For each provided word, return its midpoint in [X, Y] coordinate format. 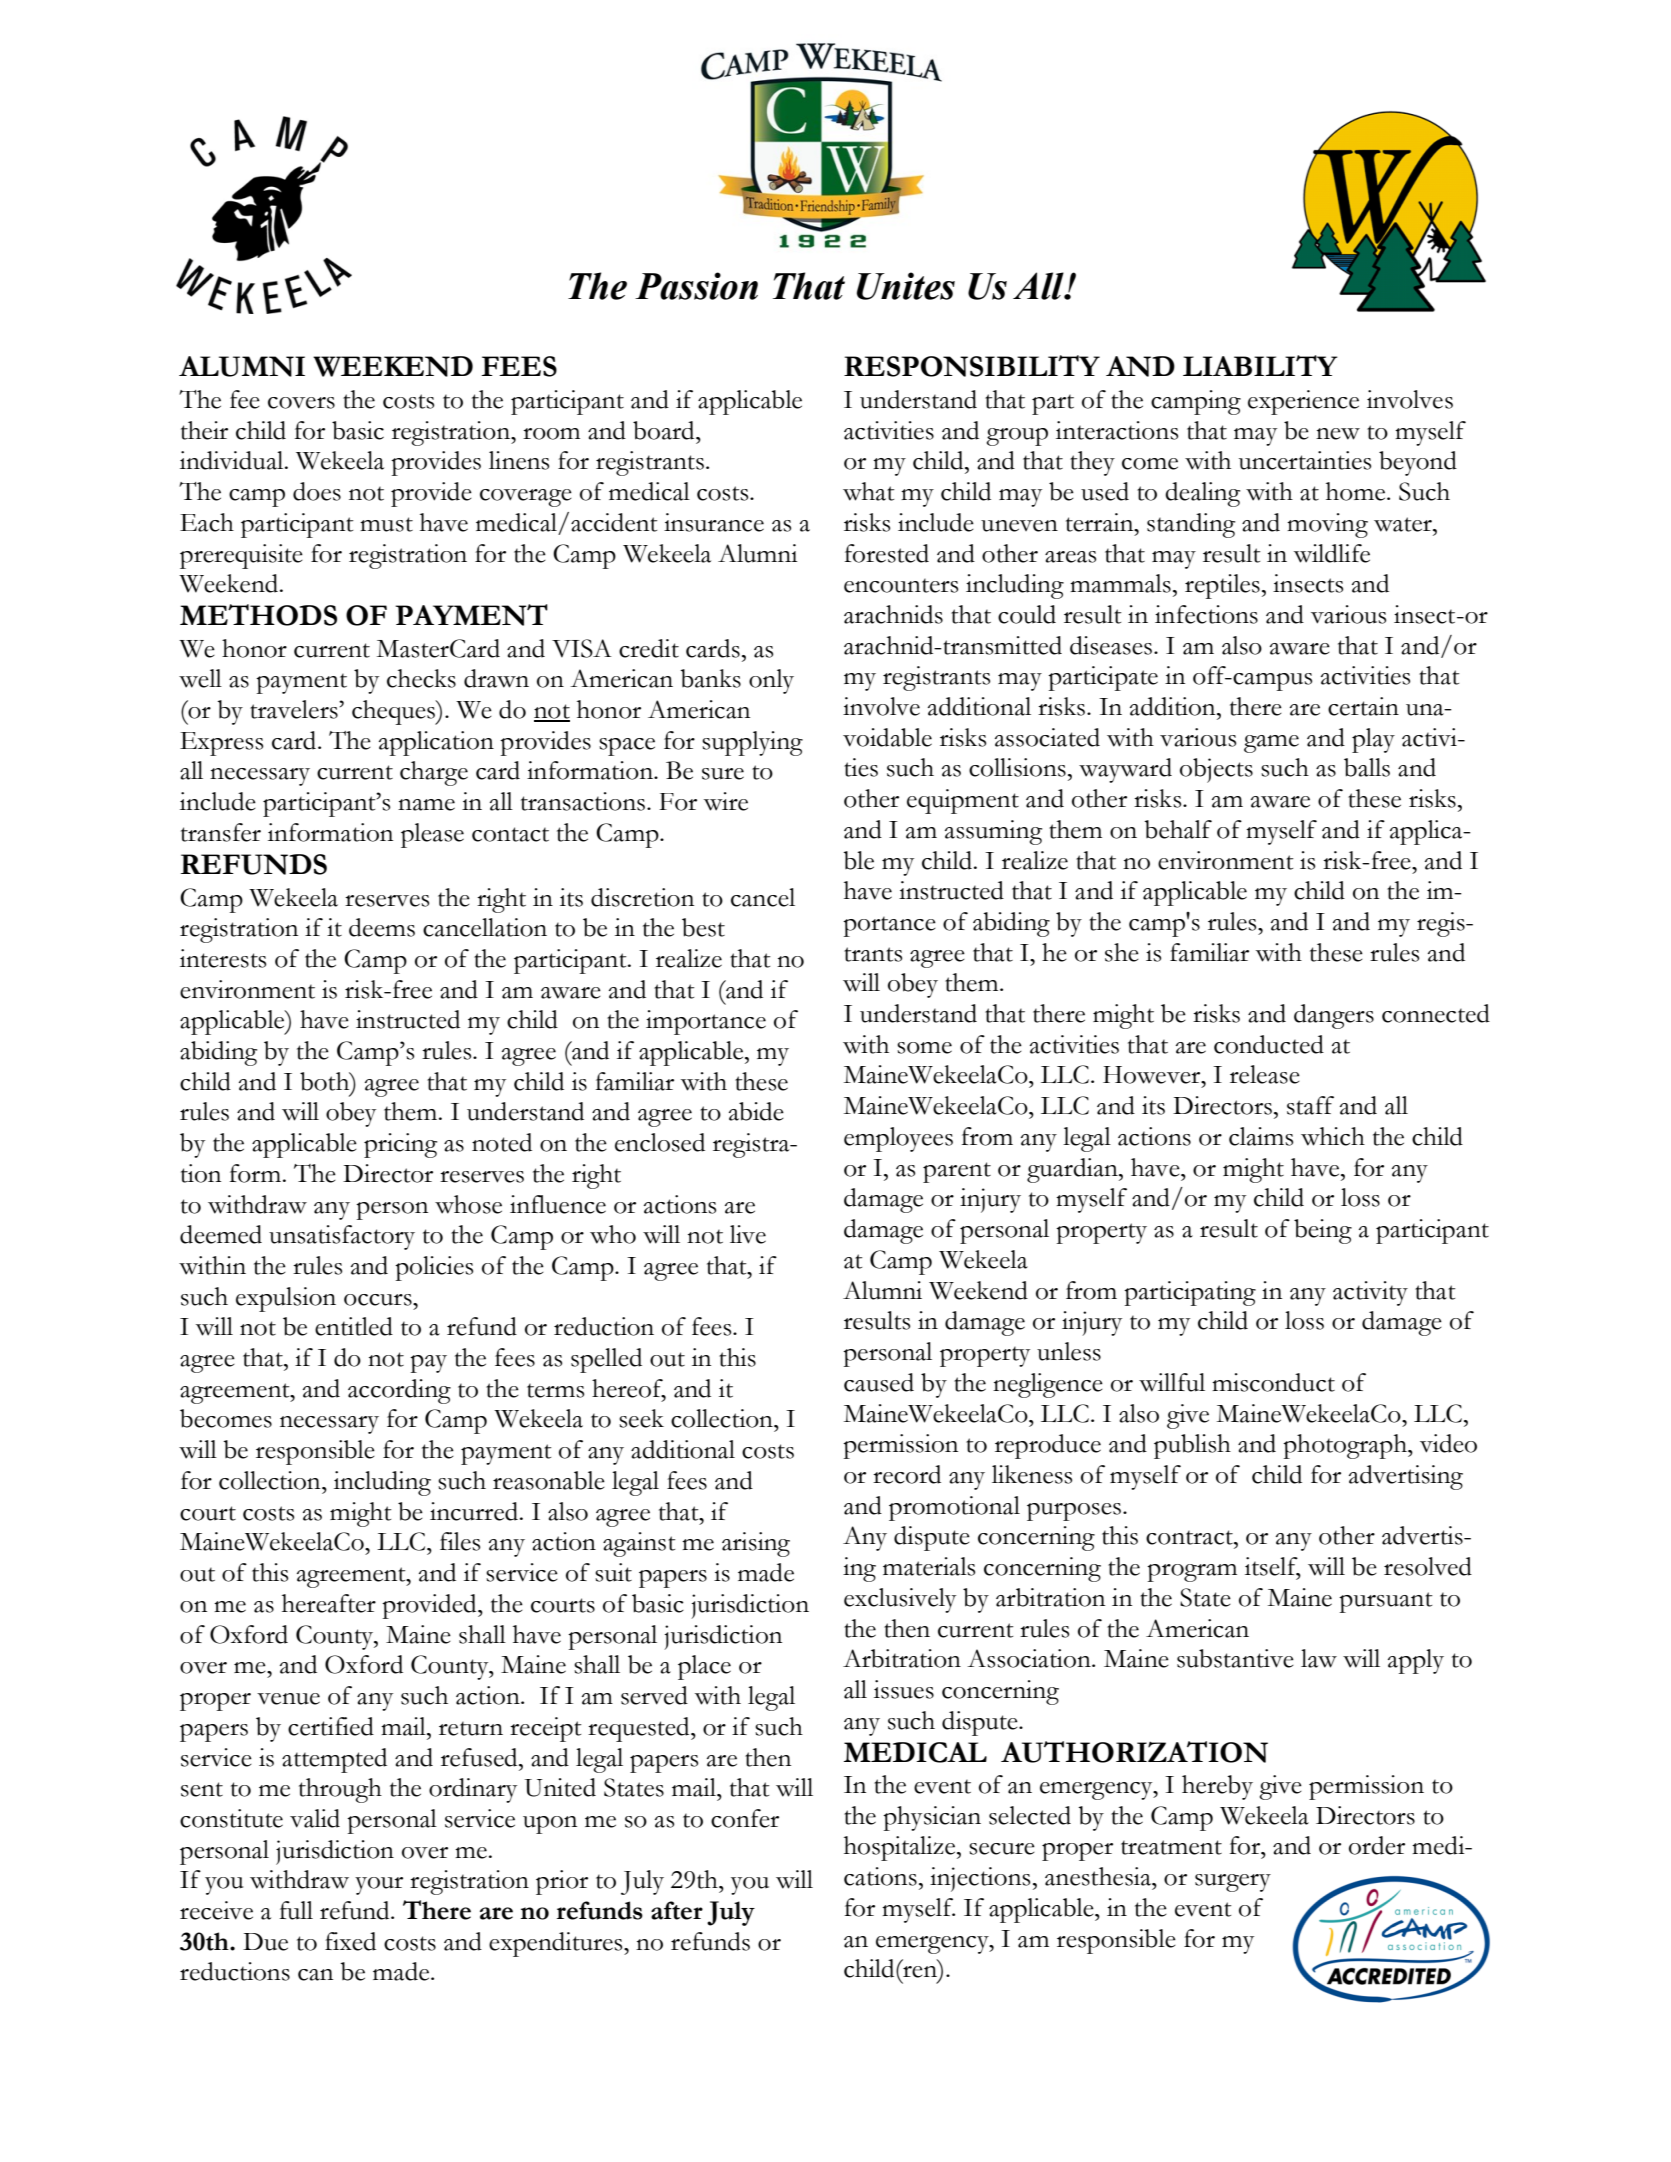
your [379, 1886]
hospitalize [901, 1848]
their [204, 430]
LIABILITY [1260, 365]
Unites [906, 286]
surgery [1233, 1883]
